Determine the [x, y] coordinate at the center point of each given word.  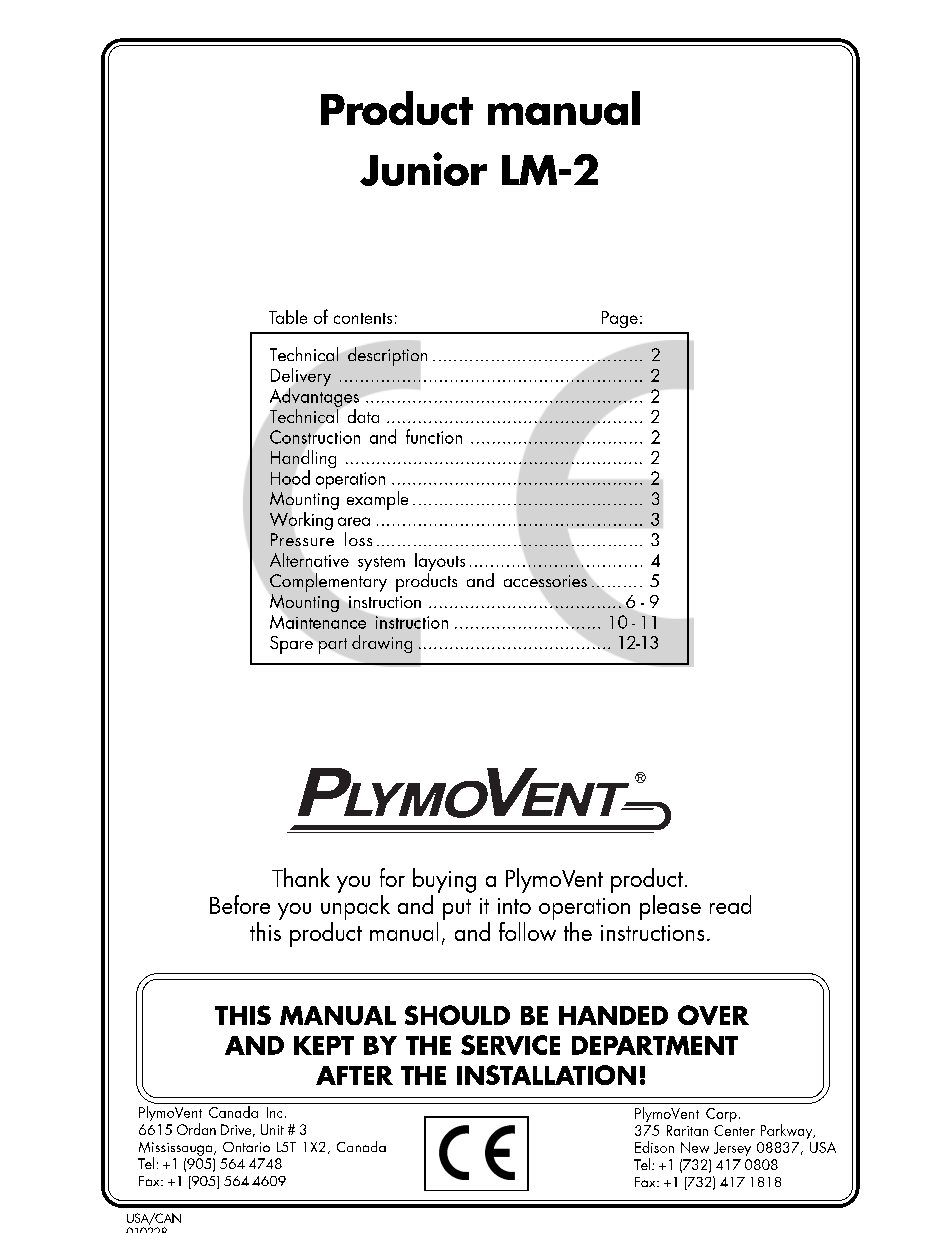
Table [288, 317]
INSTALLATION [546, 1075]
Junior [423, 169]
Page [620, 319]
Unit [272, 1129]
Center [734, 1130]
